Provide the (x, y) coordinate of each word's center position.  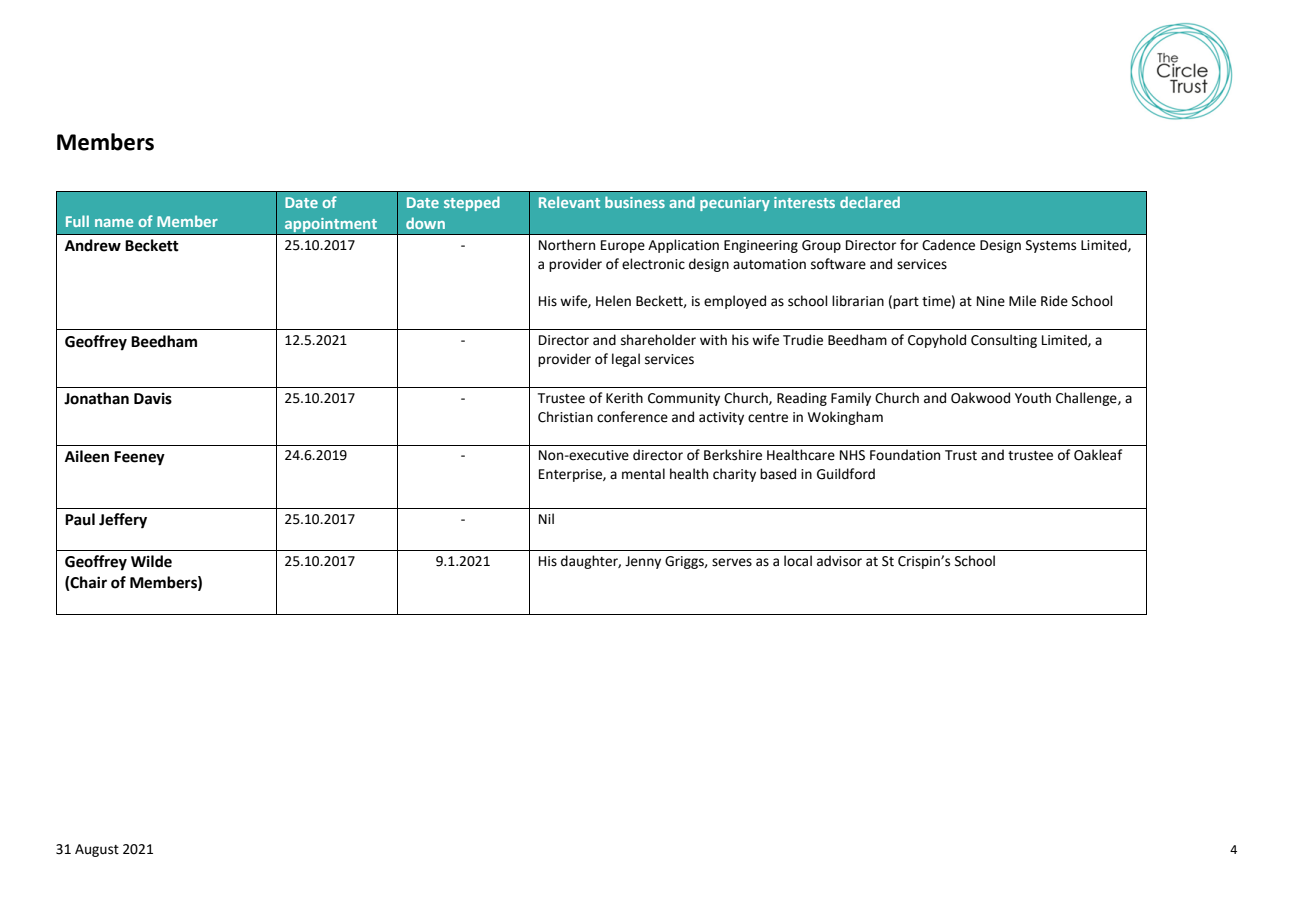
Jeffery (123, 521)
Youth (1033, 398)
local (798, 561)
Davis (153, 398)
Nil (546, 518)
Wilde (151, 561)
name (114, 223)
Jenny (643, 562)
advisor (839, 561)
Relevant (569, 202)
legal (626, 360)
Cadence (948, 245)
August (97, 850)
